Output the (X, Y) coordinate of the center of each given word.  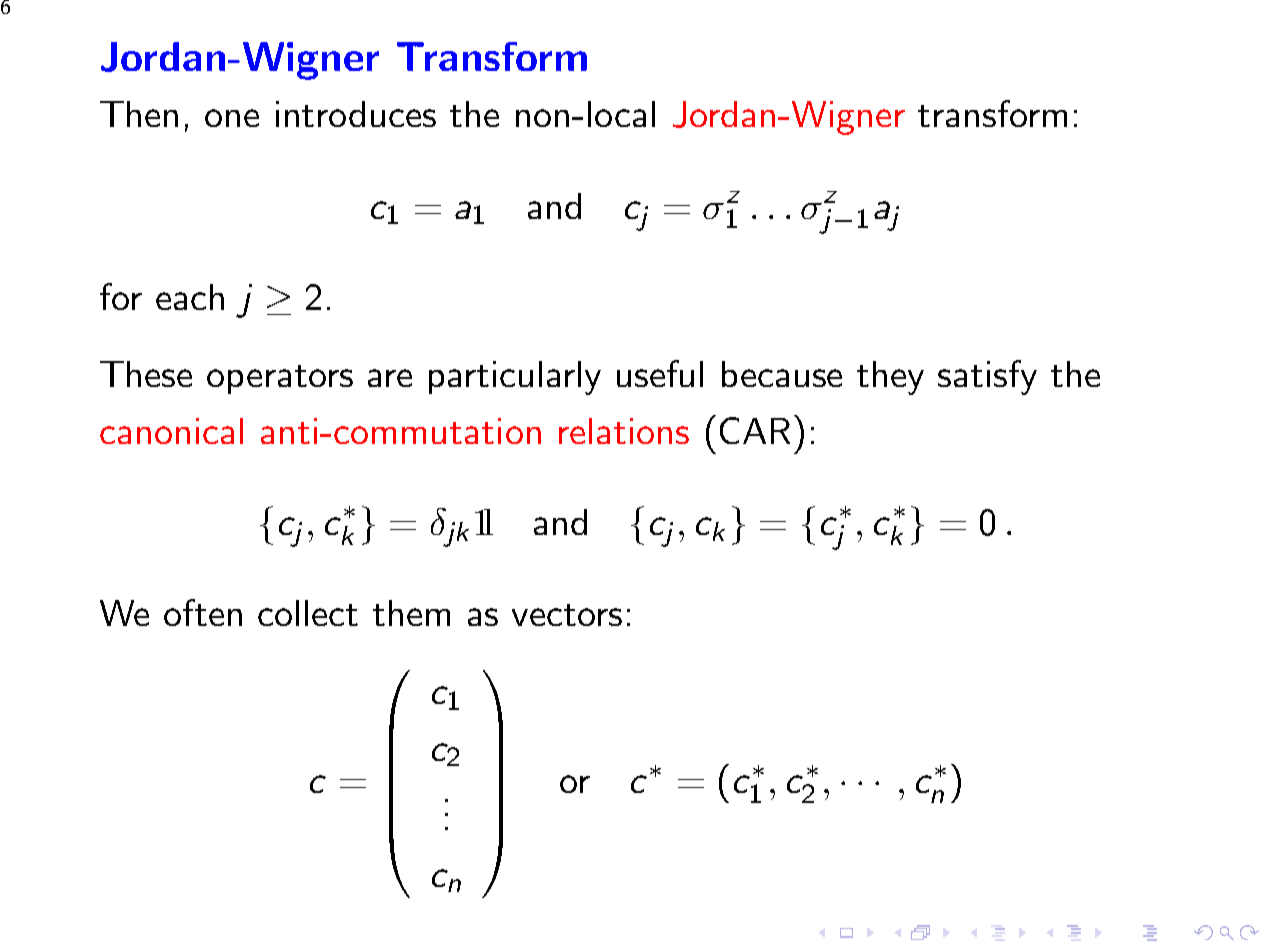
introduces (356, 114)
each (190, 297)
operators (280, 379)
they (890, 378)
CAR (755, 430)
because (782, 374)
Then (139, 114)
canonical (171, 431)
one (232, 118)
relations (624, 431)
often (203, 612)
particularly (515, 378)
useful (660, 373)
